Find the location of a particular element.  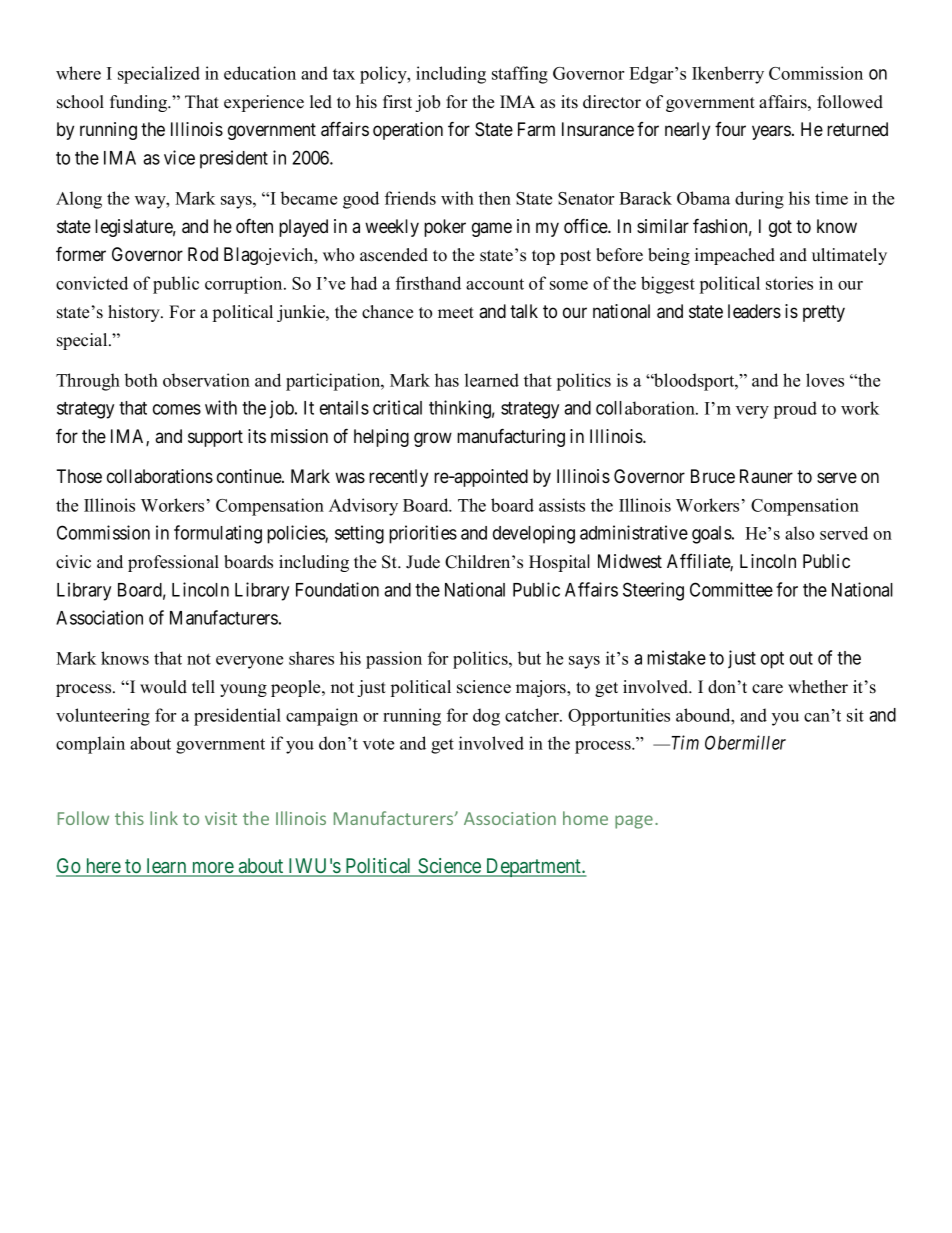

leaders is located at coordinates (754, 311).
